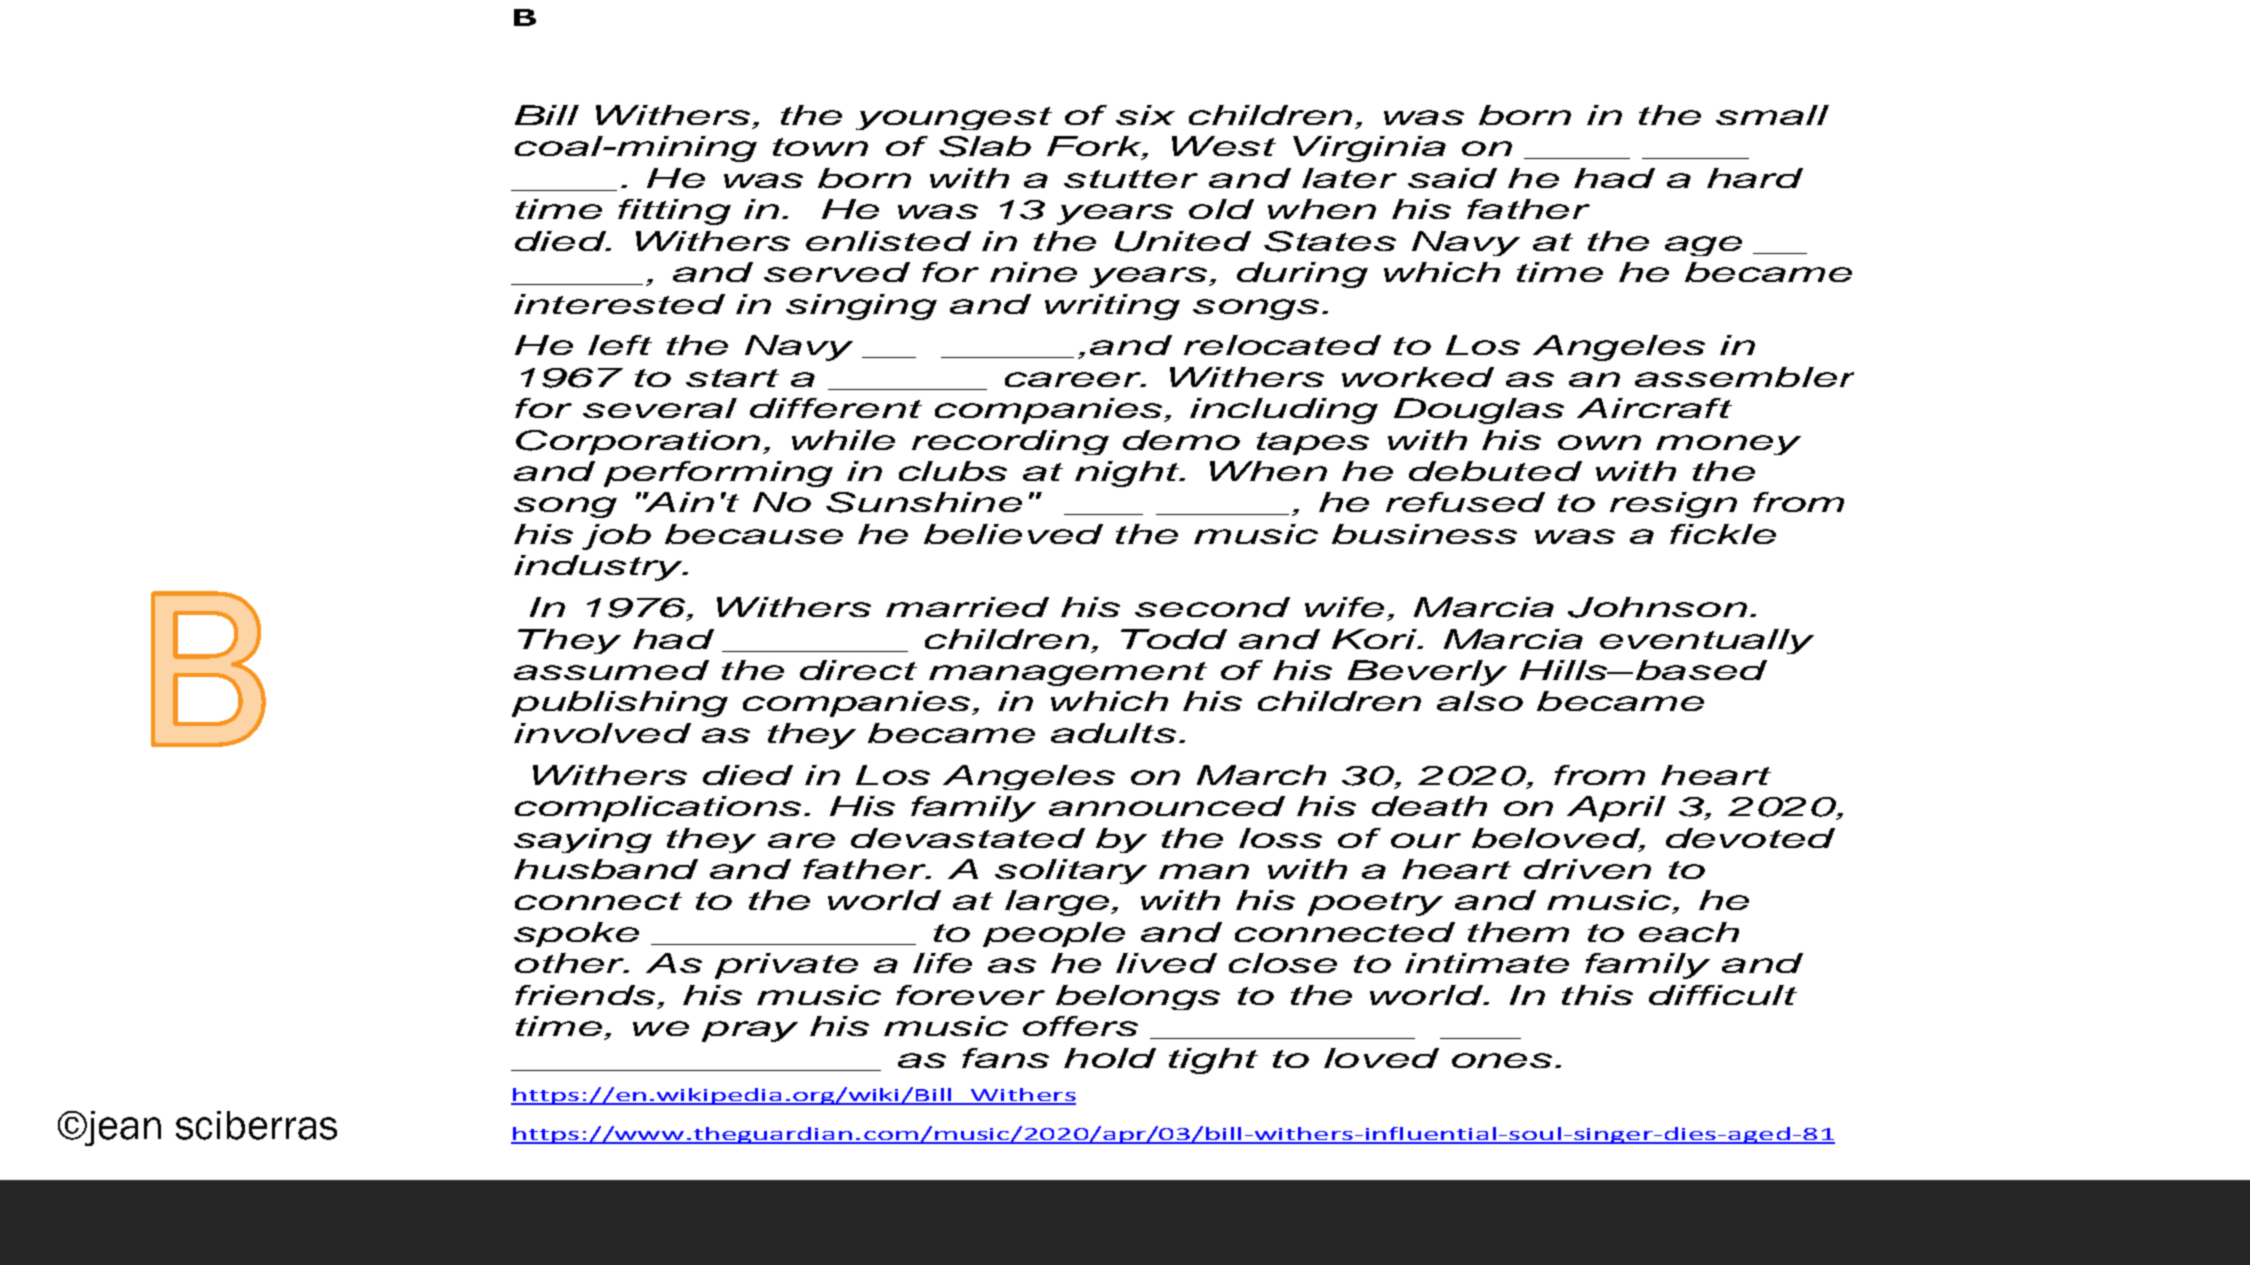  Describe the element at coordinates (1597, 995) in the screenshot. I see `this` at that location.
